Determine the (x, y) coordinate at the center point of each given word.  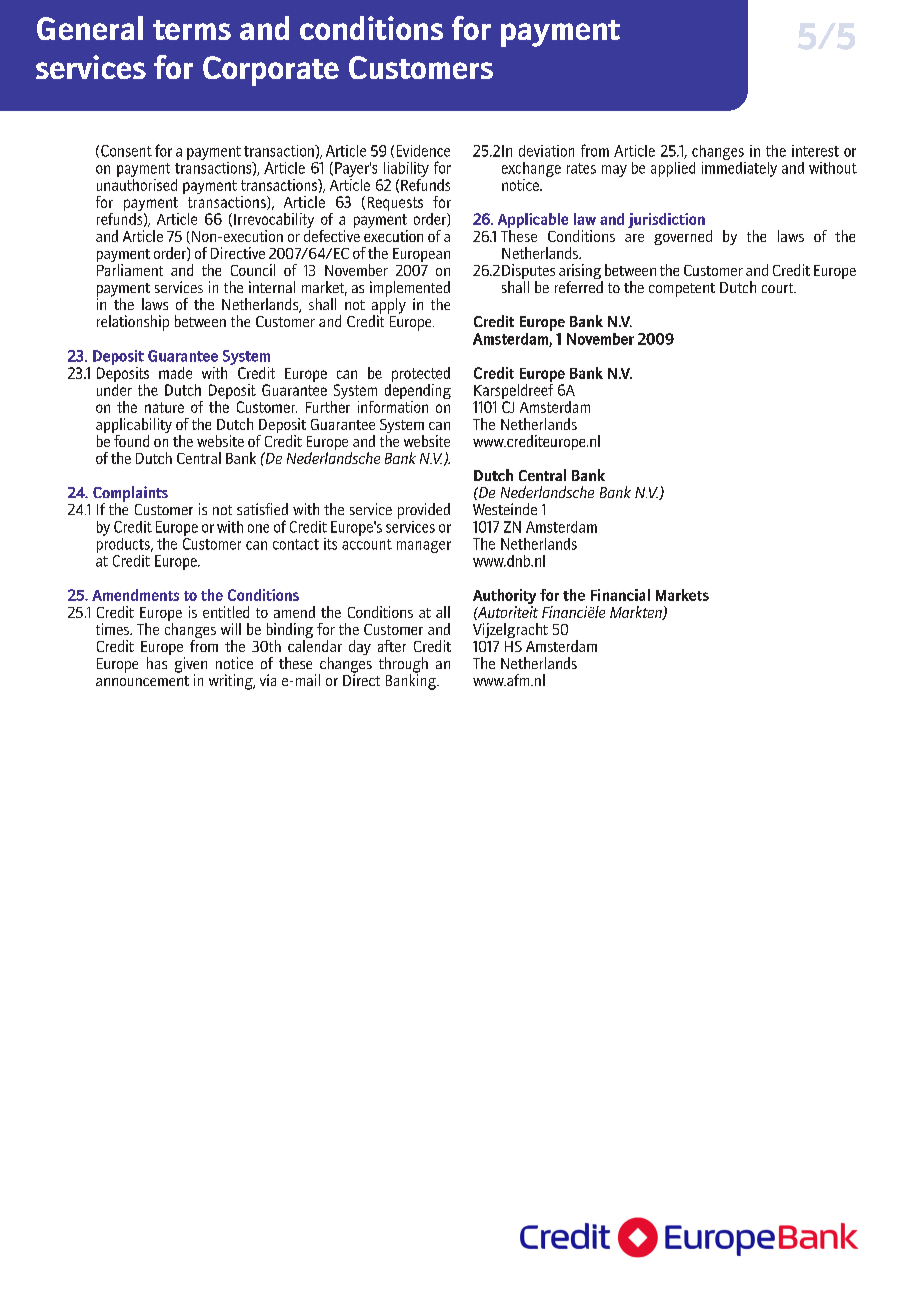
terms (192, 30)
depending (418, 390)
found (130, 439)
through (403, 666)
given (191, 666)
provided (424, 511)
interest (815, 151)
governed (683, 237)
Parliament (130, 270)
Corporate (271, 71)
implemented (410, 290)
